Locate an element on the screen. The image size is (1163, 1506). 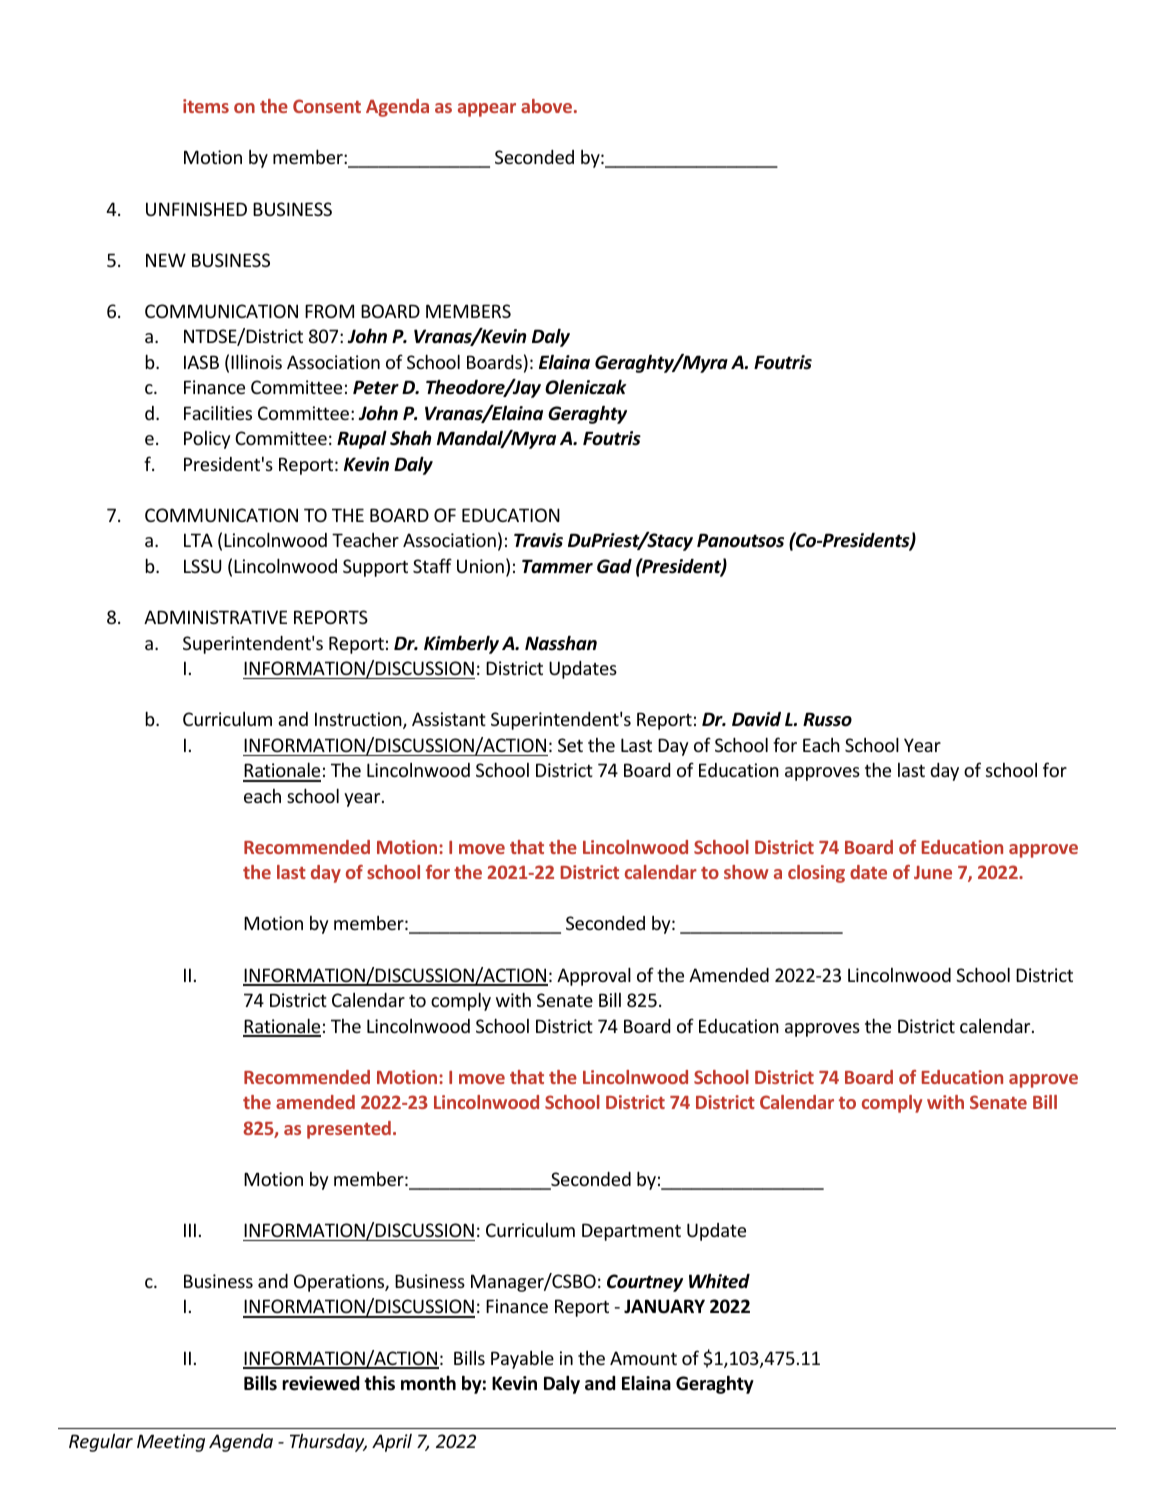
Russo is located at coordinates (827, 719).
